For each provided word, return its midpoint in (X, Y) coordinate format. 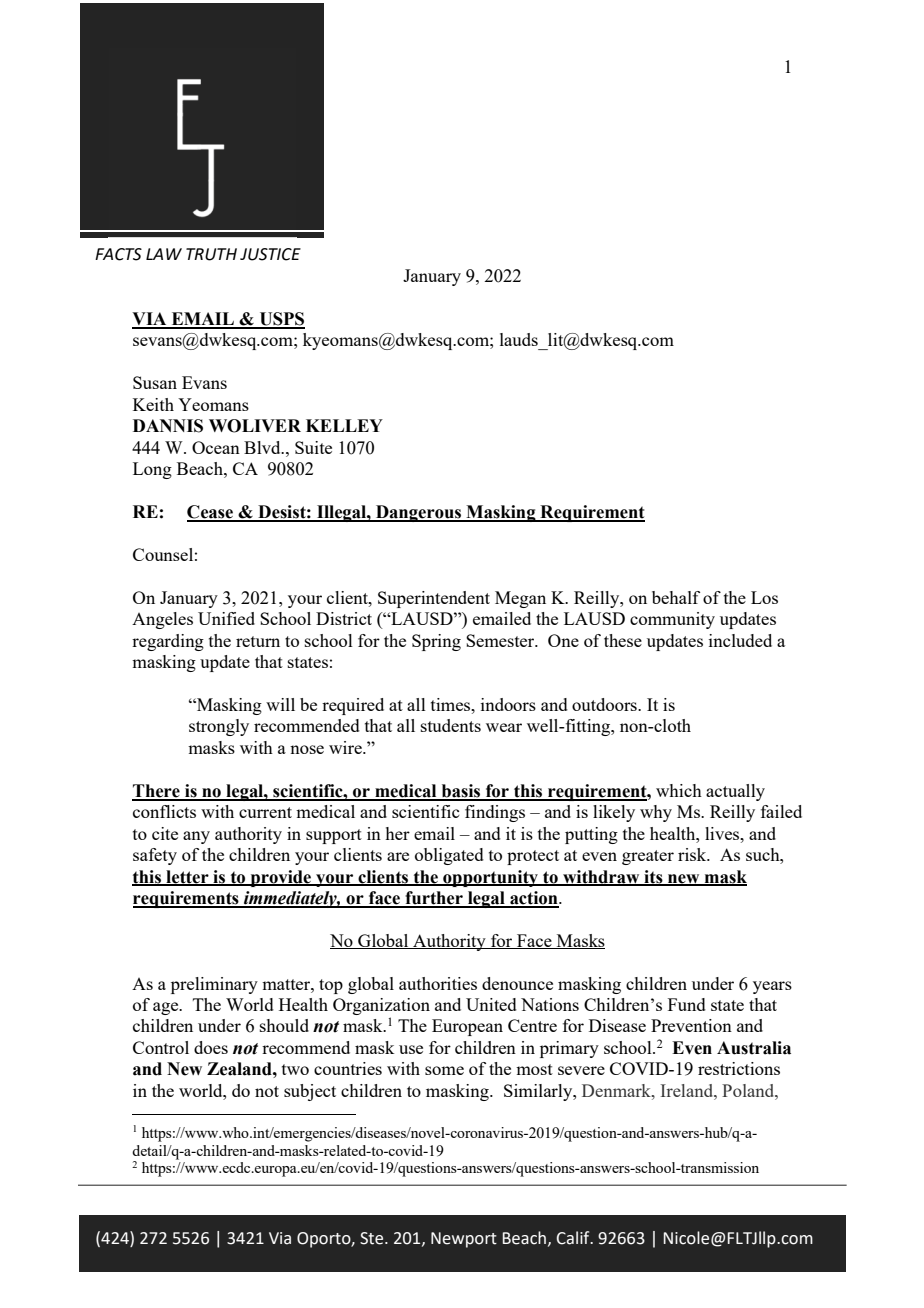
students (451, 725)
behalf (676, 597)
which (679, 790)
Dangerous (418, 513)
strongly (219, 727)
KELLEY (344, 425)
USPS (281, 320)
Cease (211, 513)
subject (310, 1092)
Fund (687, 1004)
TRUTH (211, 254)
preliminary (214, 985)
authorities (438, 983)
